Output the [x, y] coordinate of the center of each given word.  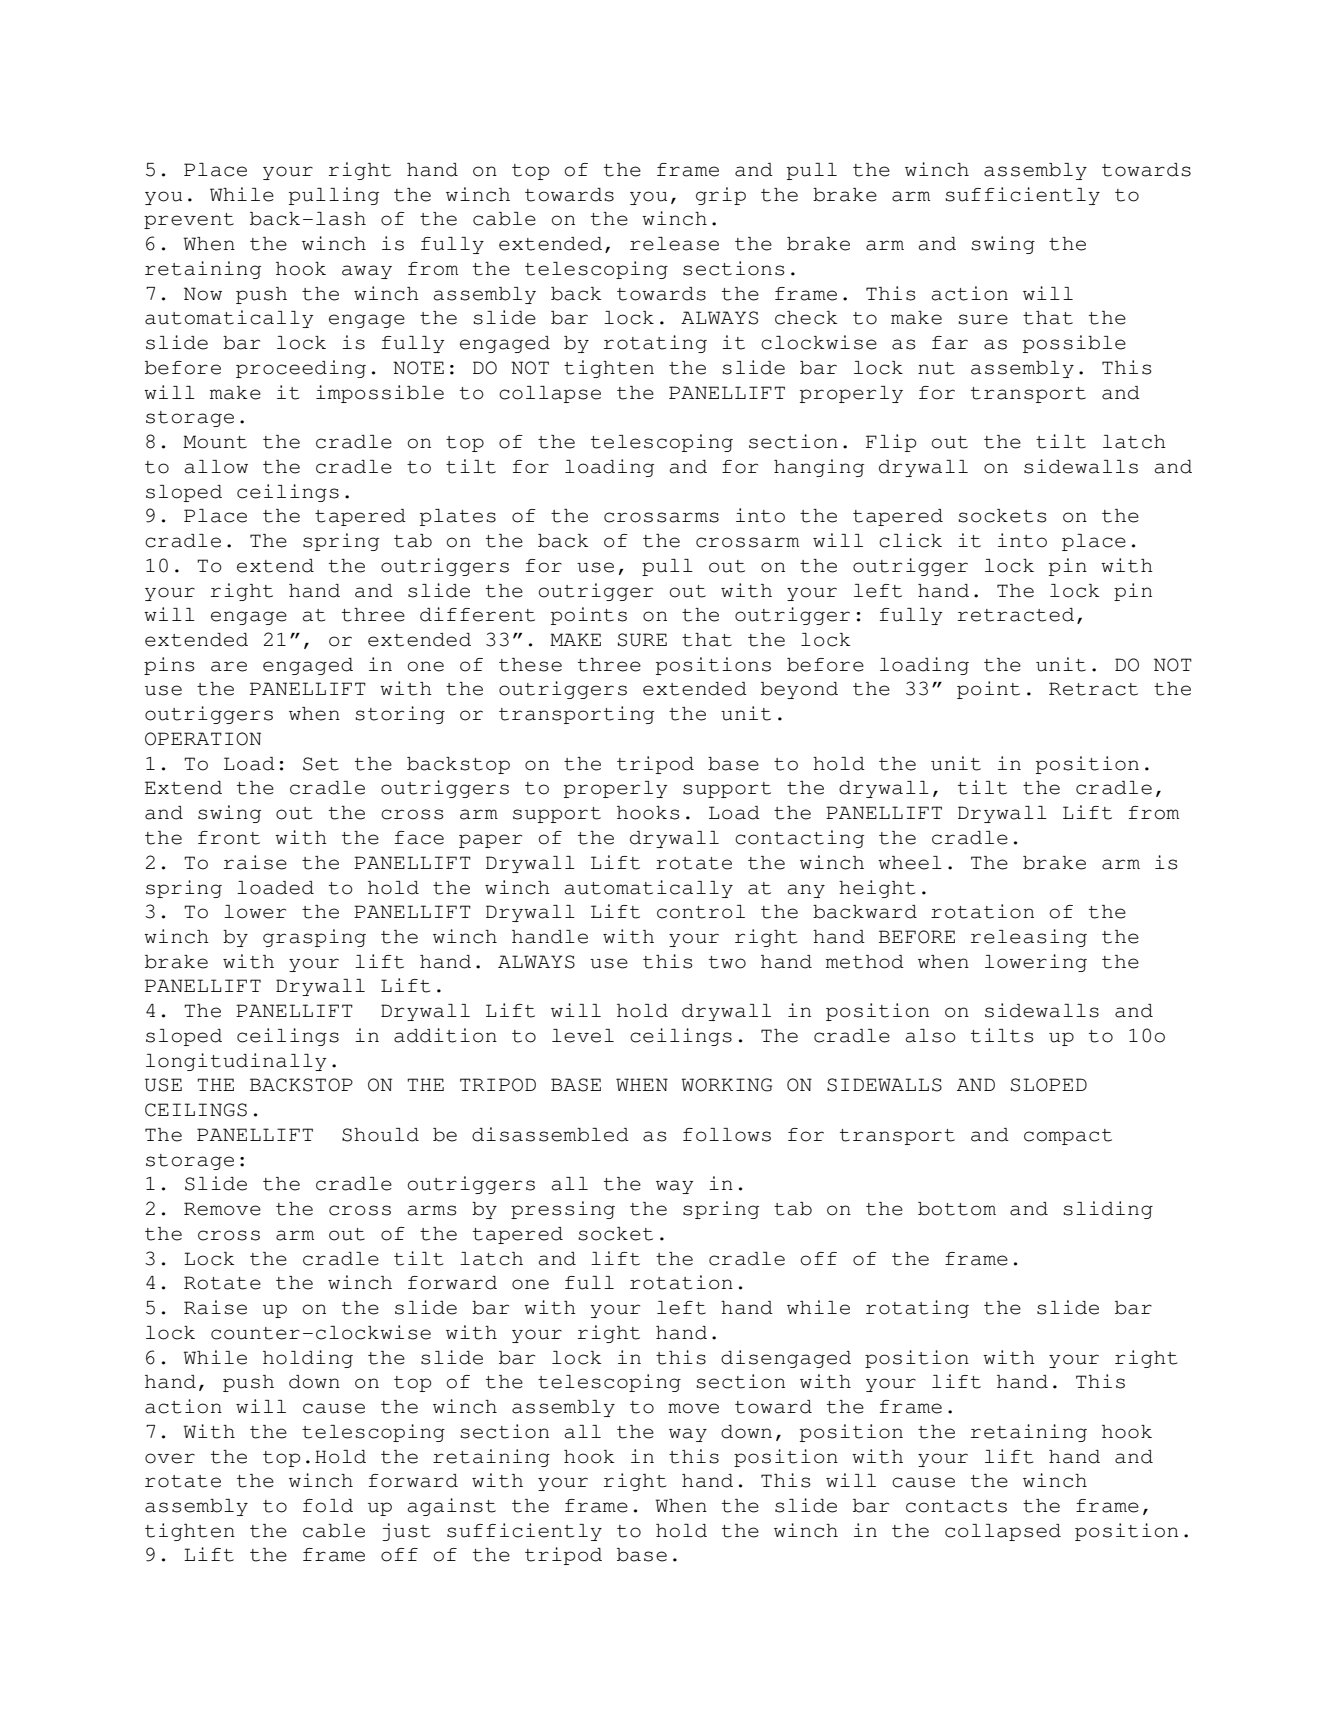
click [910, 540]
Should [380, 1135]
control [701, 912]
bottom [957, 1209]
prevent [189, 221]
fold [328, 1506]
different [477, 614]
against [451, 1507]
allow [216, 467]
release [674, 244]
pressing [563, 1210]
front [229, 838]
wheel [910, 863]
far [950, 343]
